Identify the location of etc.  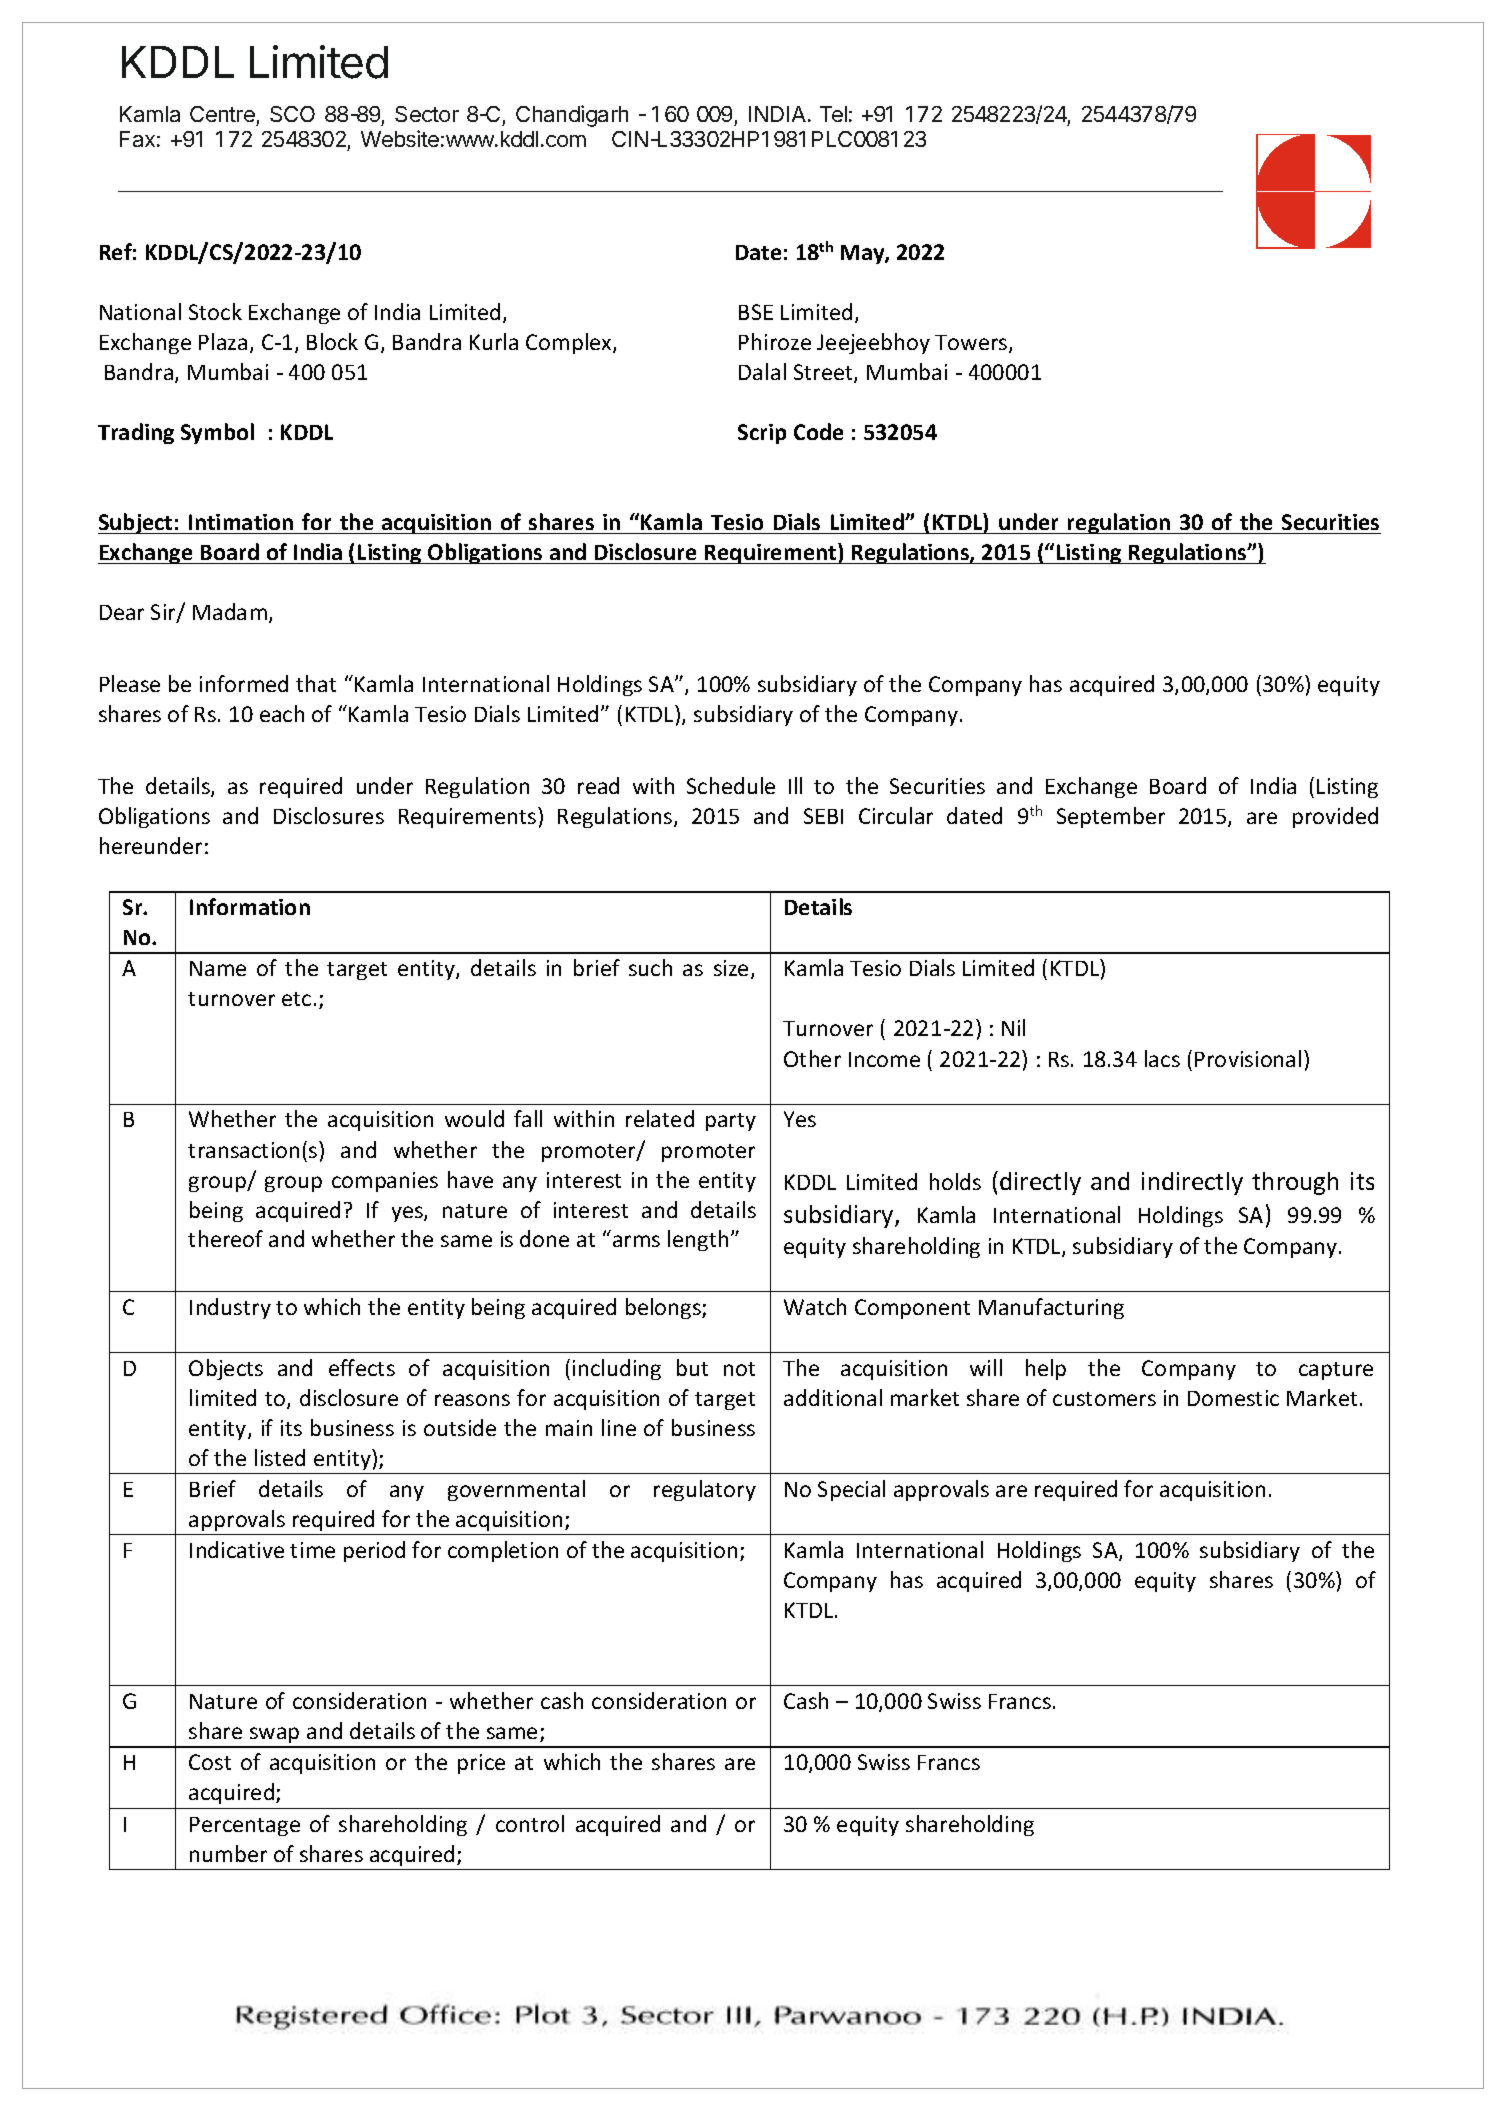
(296, 999).
